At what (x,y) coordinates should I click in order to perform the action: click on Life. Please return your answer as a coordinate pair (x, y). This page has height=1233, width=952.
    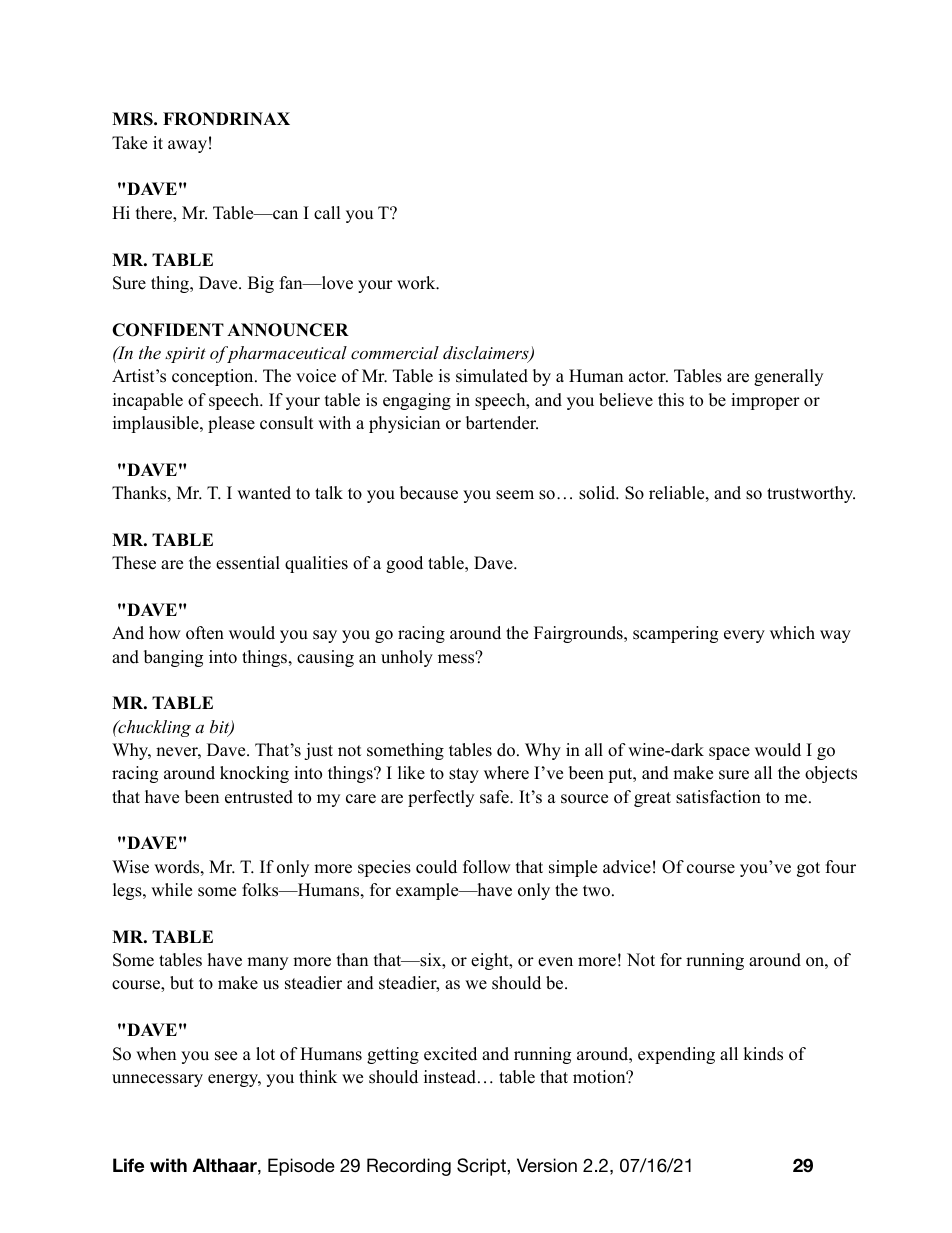
    Looking at the image, I should click on (128, 1165).
